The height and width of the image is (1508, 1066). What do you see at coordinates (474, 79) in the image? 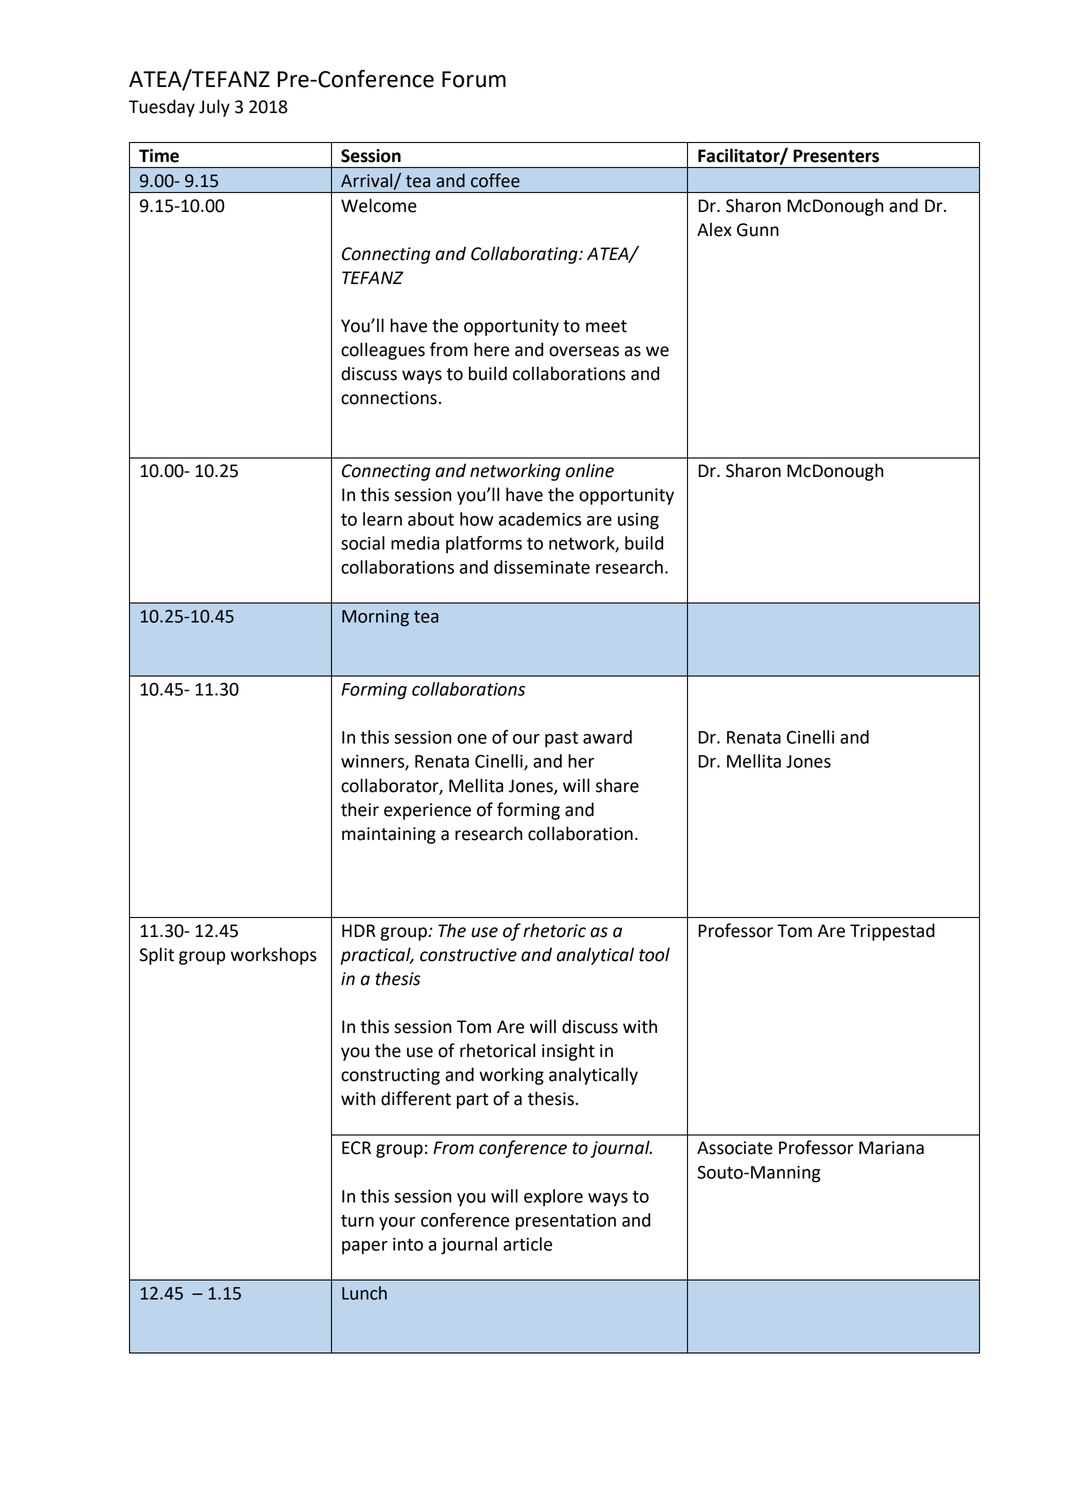
I see `Forum` at bounding box center [474, 79].
